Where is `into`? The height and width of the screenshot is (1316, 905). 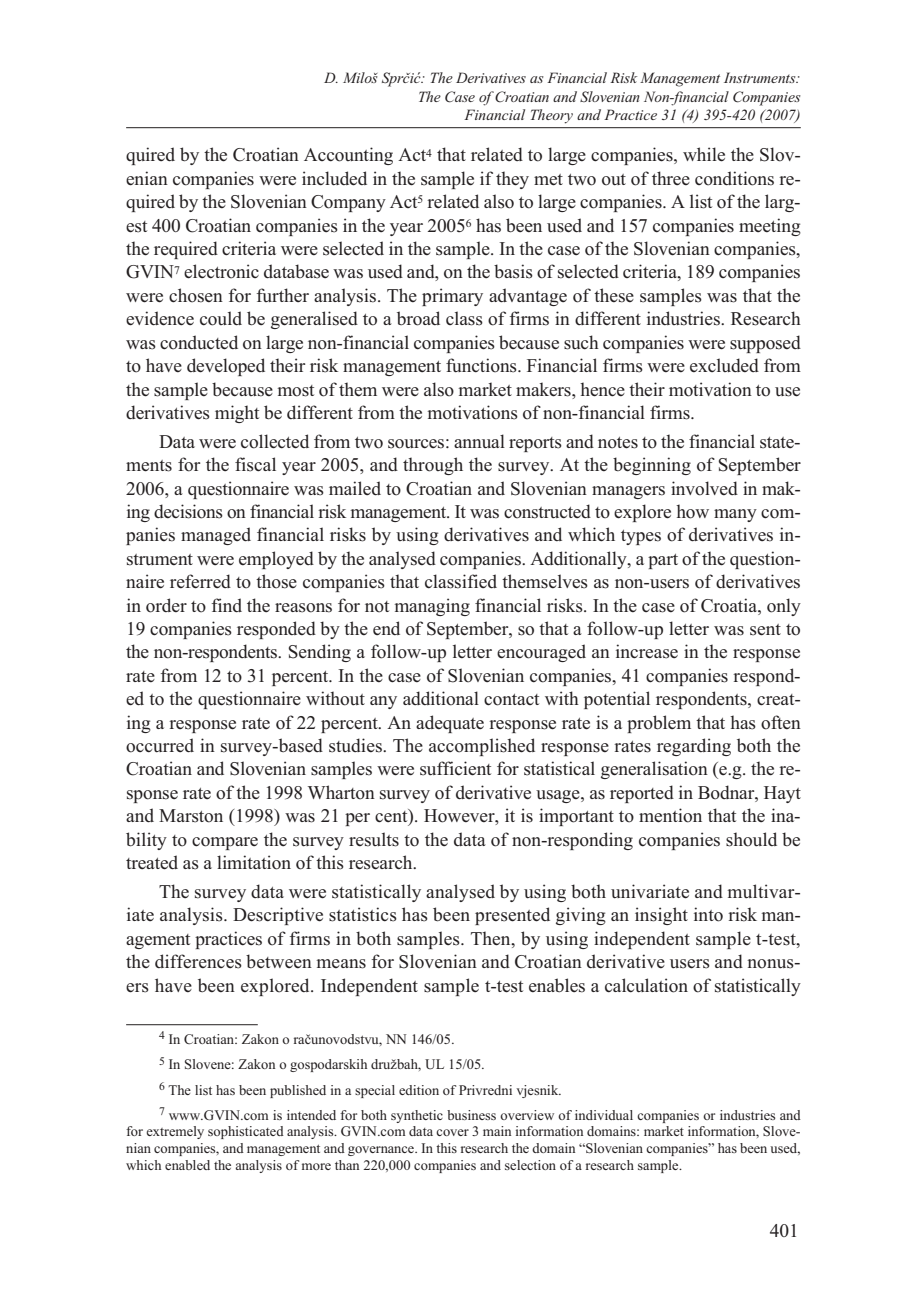 into is located at coordinates (708, 914).
